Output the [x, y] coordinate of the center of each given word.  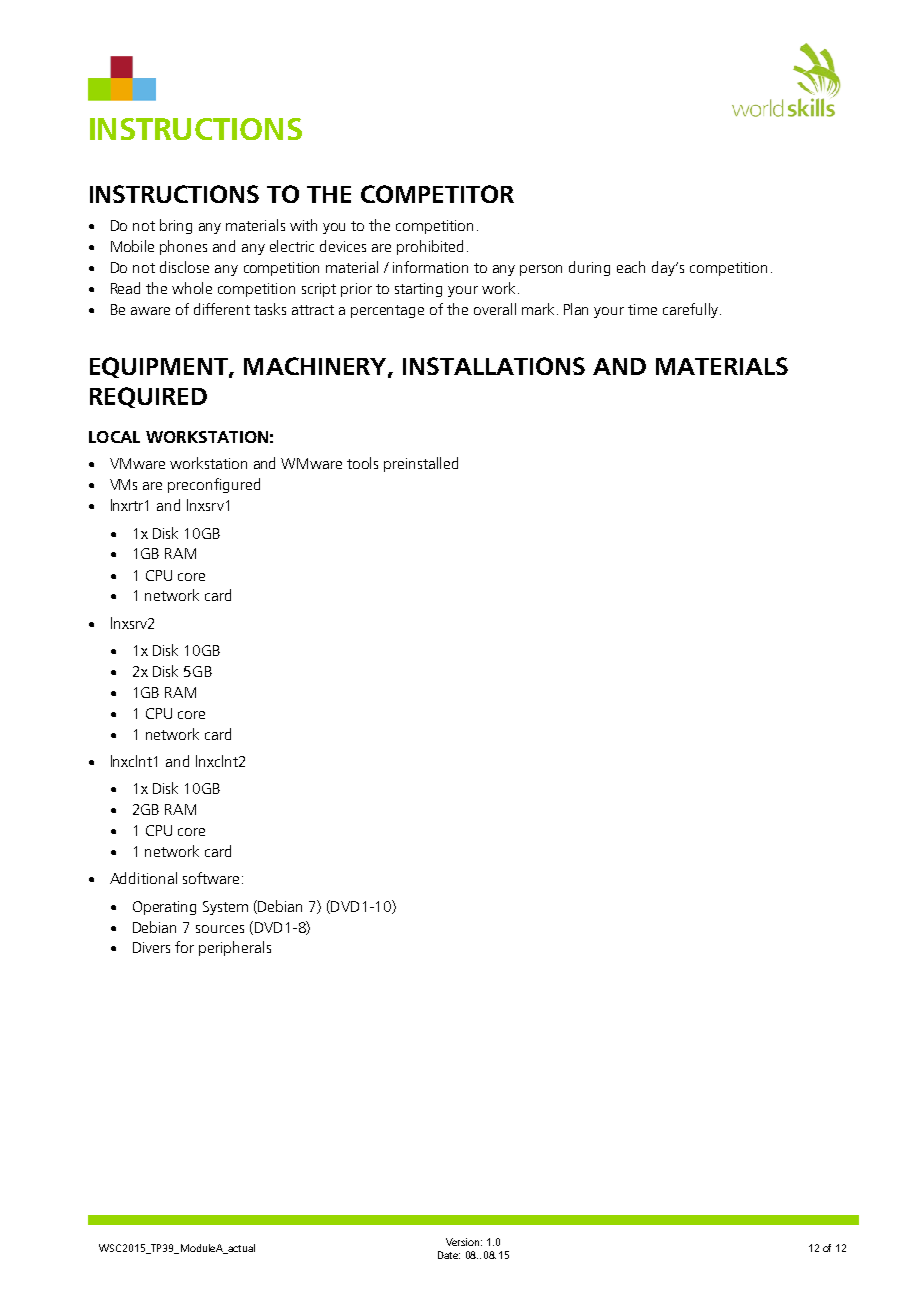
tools [362, 463]
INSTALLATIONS [494, 366]
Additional [143, 878]
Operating [164, 908]
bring [176, 226]
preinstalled [421, 464]
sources [220, 929]
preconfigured [214, 485]
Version [462, 1242]
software [211, 878]
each [631, 267]
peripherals [235, 948]
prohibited [430, 247]
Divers [151, 947]
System [225, 908]
